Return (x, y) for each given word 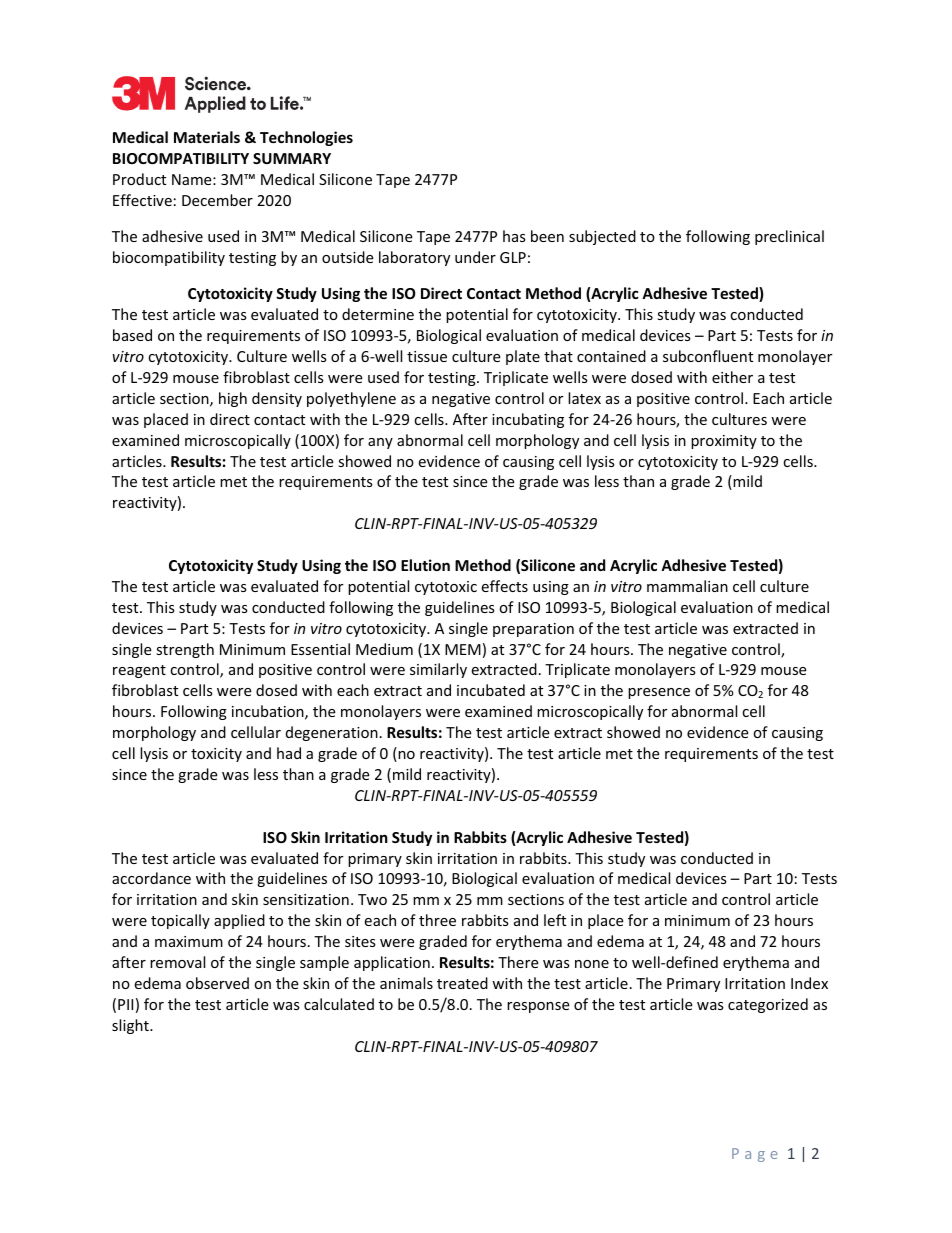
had (289, 753)
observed (217, 983)
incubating (528, 420)
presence (659, 693)
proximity (724, 442)
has (514, 236)
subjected (602, 237)
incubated (491, 690)
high (233, 399)
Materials (207, 137)
